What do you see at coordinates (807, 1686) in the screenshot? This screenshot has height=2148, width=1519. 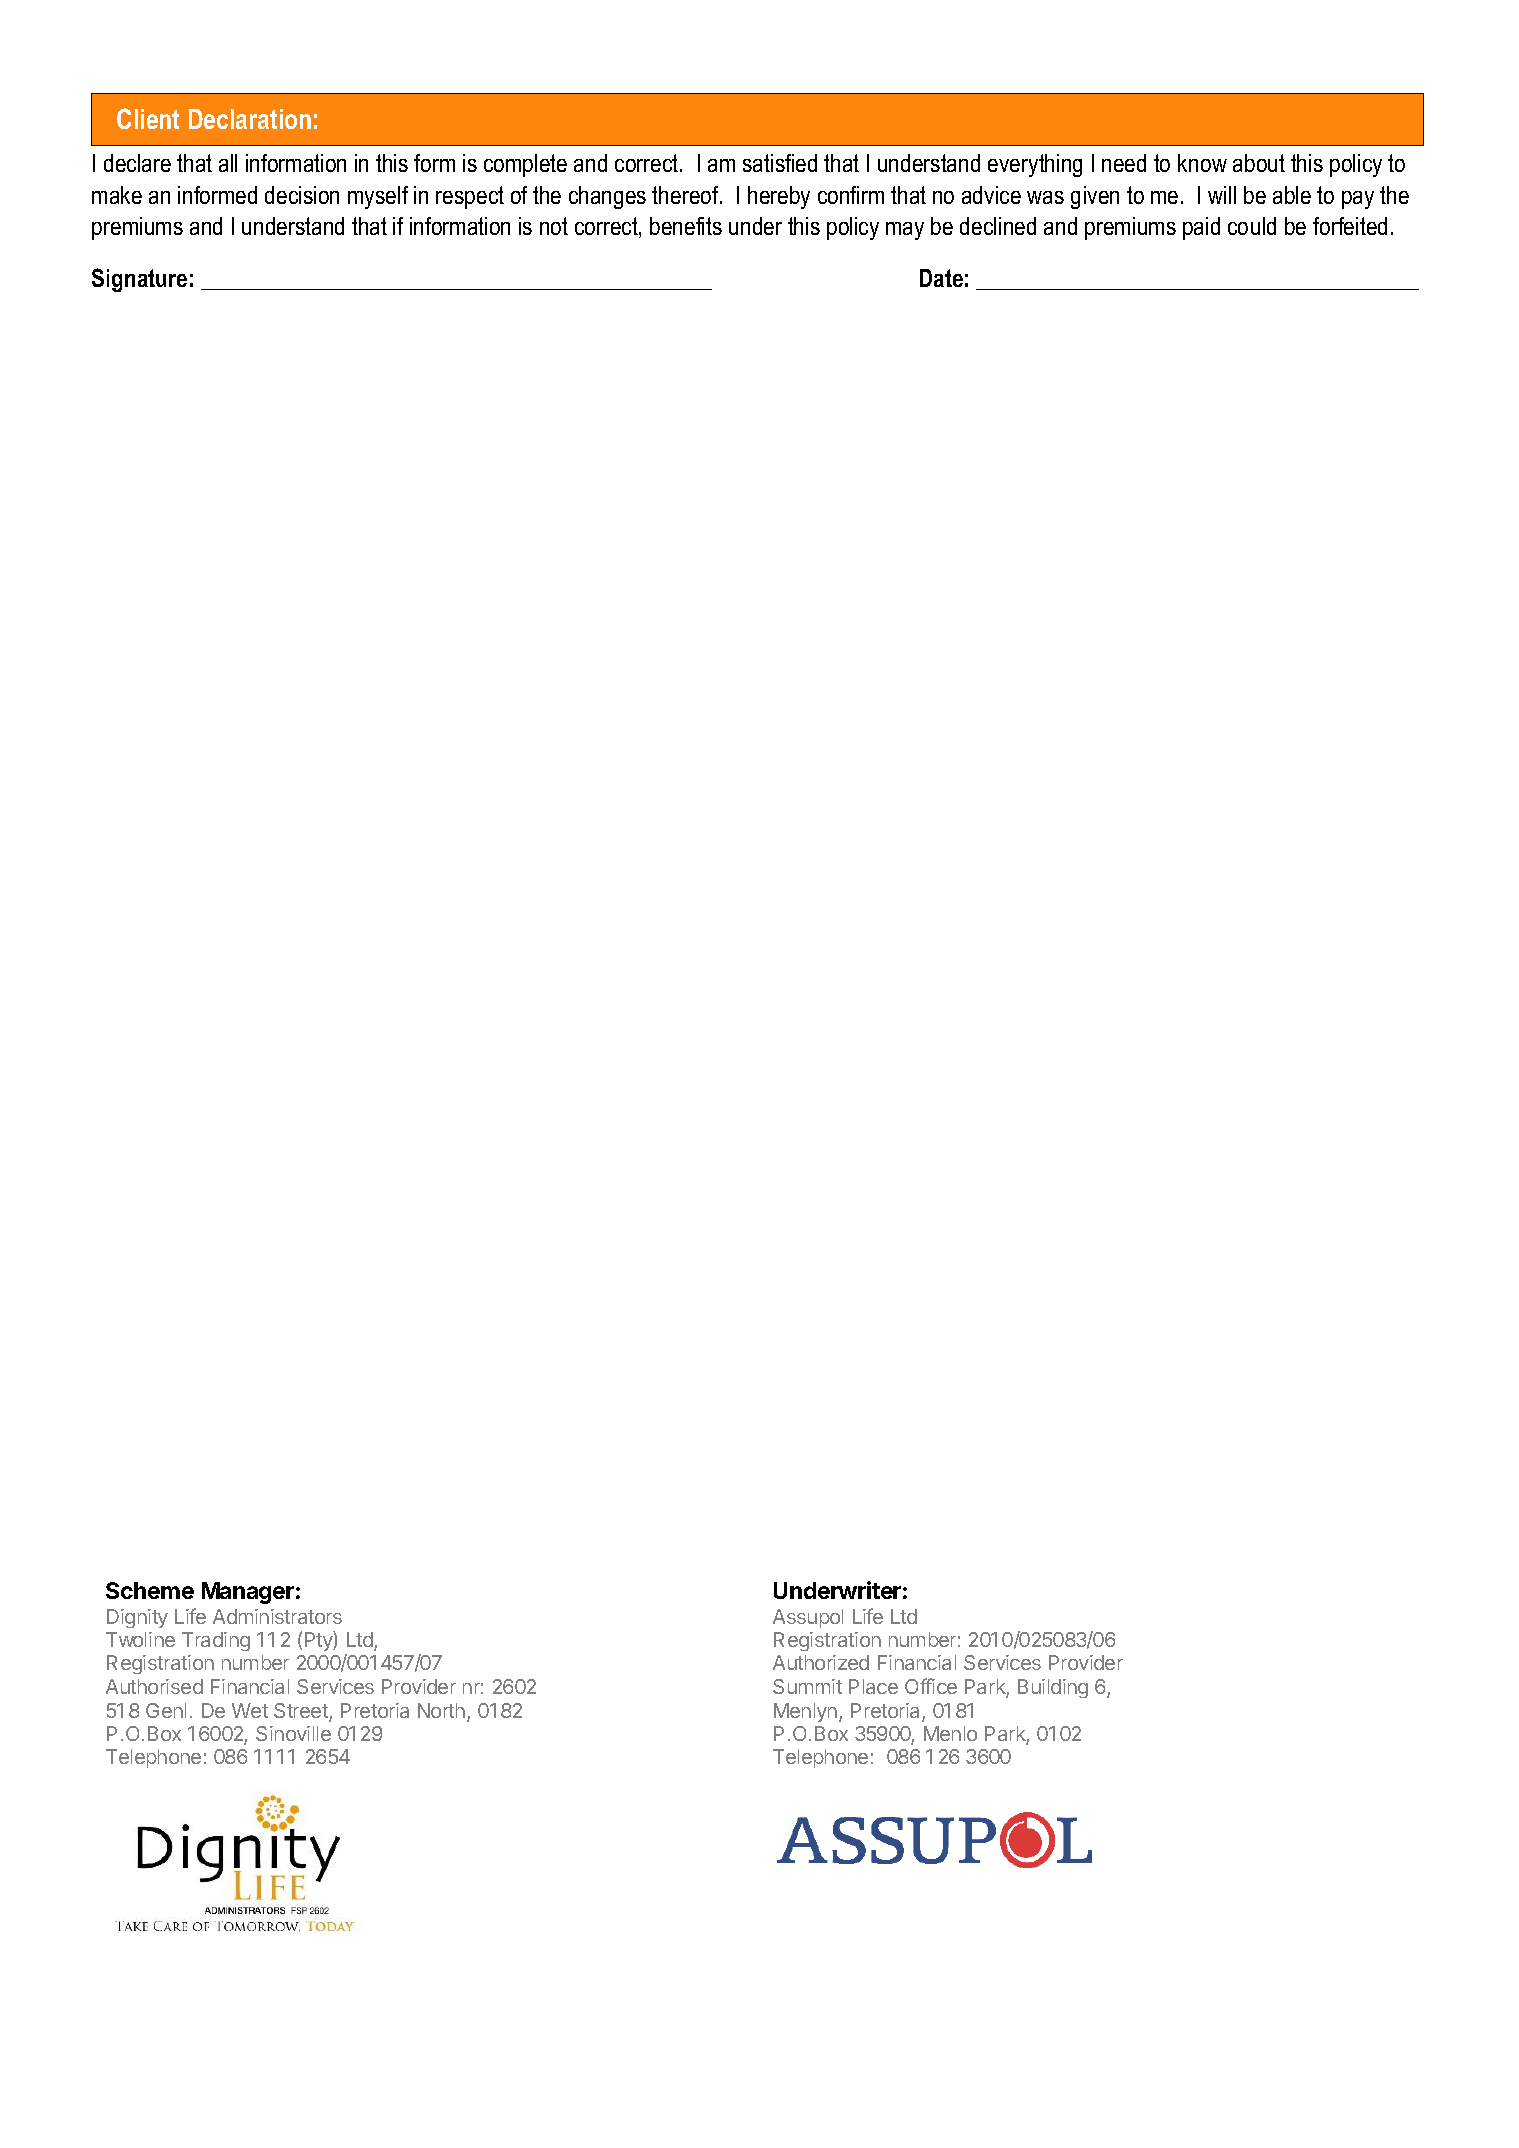 I see `Summit` at bounding box center [807, 1686].
